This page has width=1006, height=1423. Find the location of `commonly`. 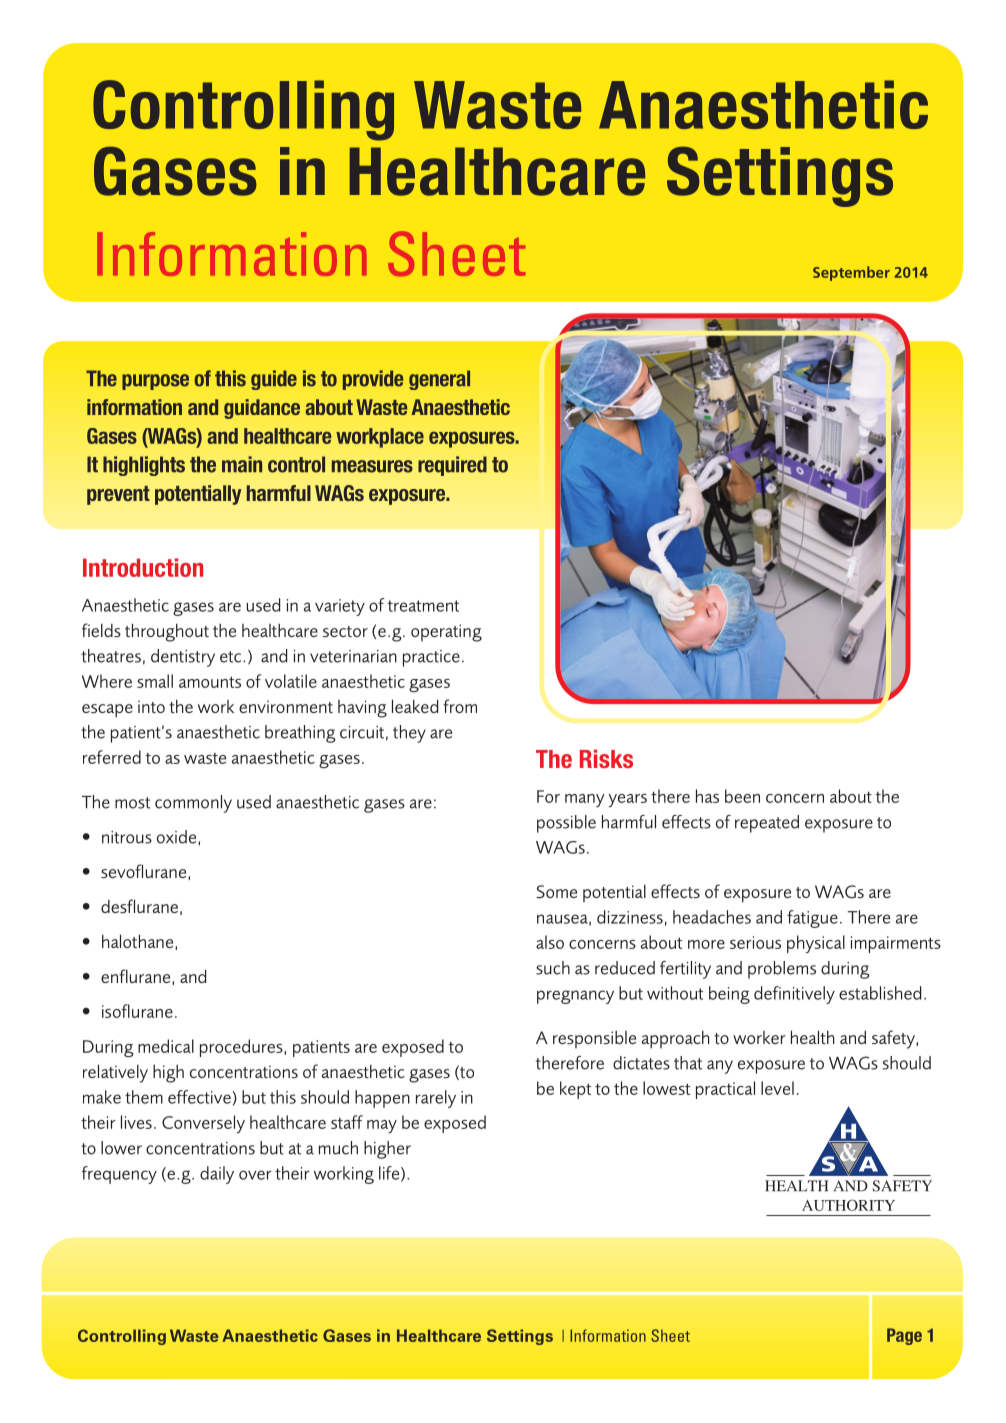

commonly is located at coordinates (193, 804).
